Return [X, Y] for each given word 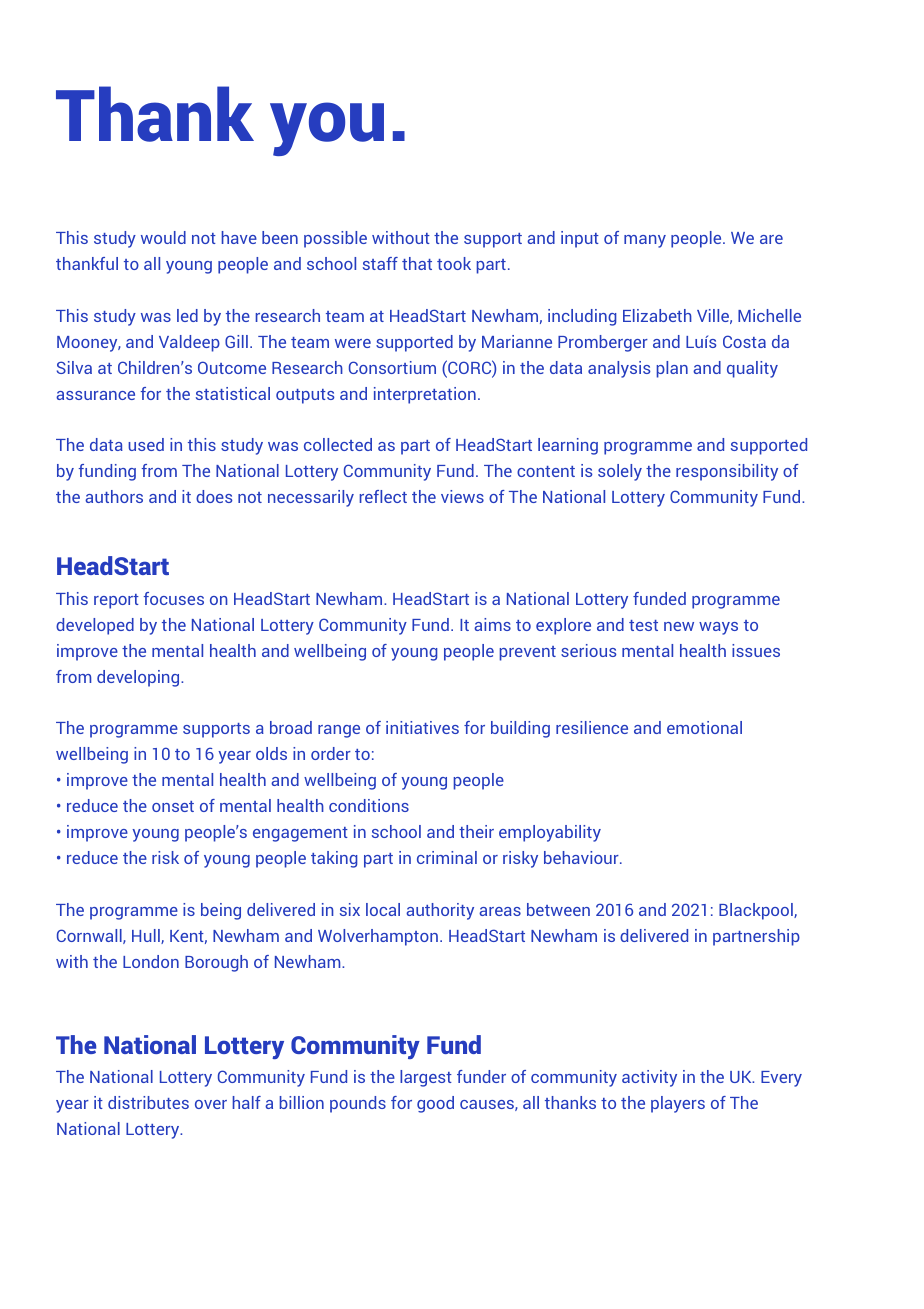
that [417, 263]
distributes [148, 1102]
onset [173, 806]
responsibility [727, 472]
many [645, 241]
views [462, 496]
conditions [369, 805]
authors [114, 496]
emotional [704, 727]
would [163, 237]
